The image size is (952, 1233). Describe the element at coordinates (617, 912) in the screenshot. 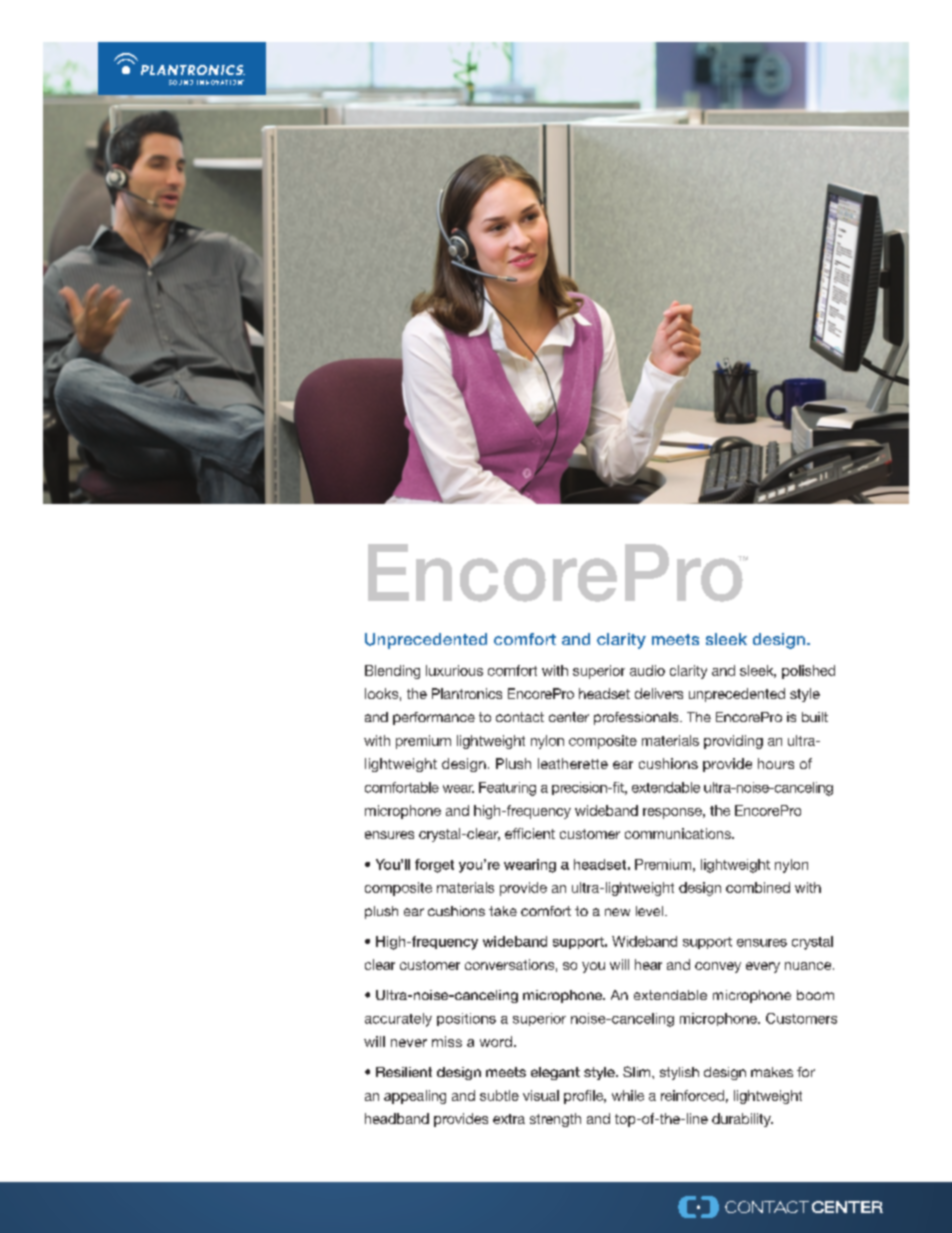

I see `new` at that location.
